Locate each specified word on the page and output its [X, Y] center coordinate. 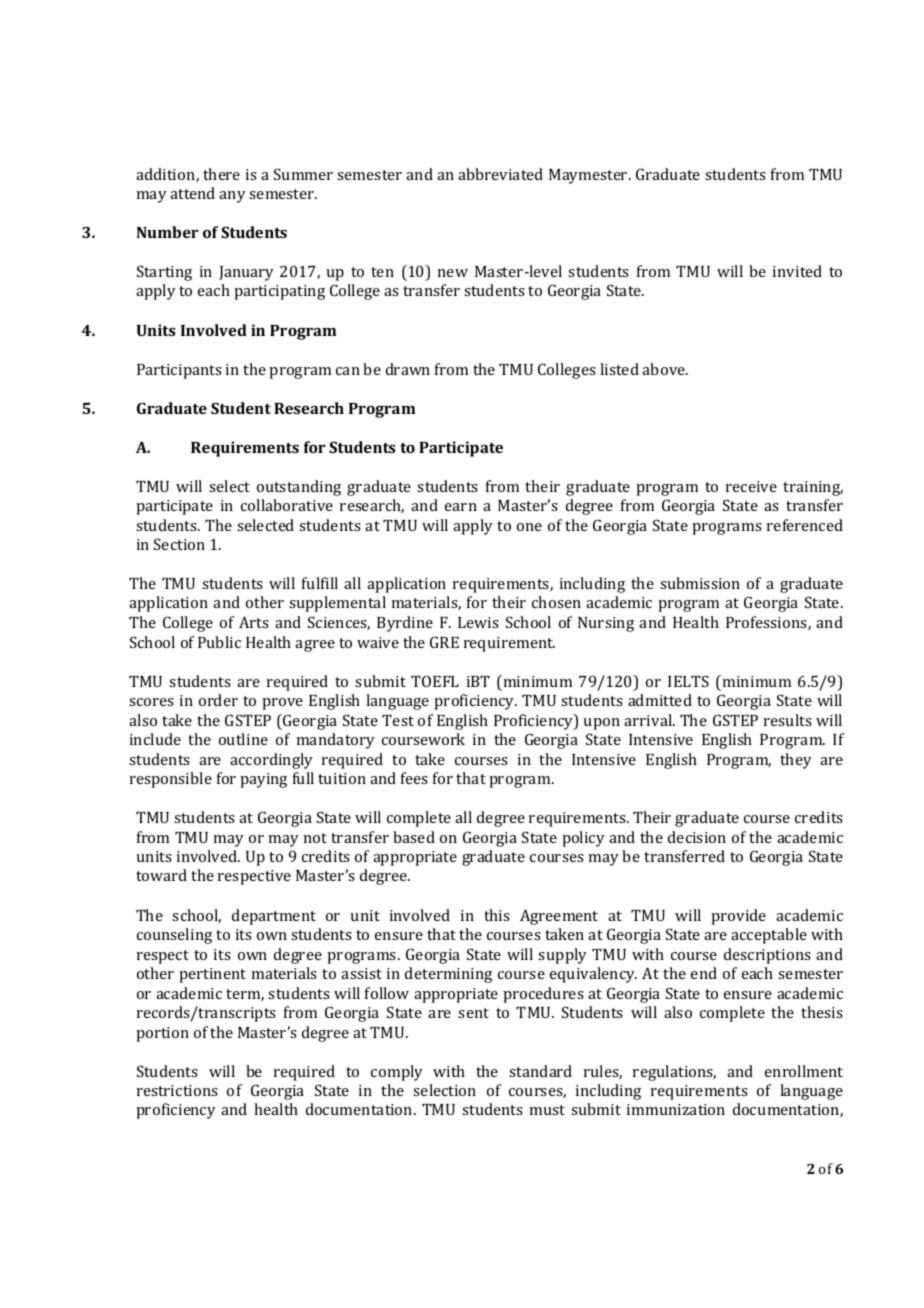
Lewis [478, 622]
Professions [767, 623]
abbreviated [500, 174]
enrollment [804, 1071]
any [232, 197]
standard [540, 1071]
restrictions [177, 1090]
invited [797, 271]
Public [219, 642]
